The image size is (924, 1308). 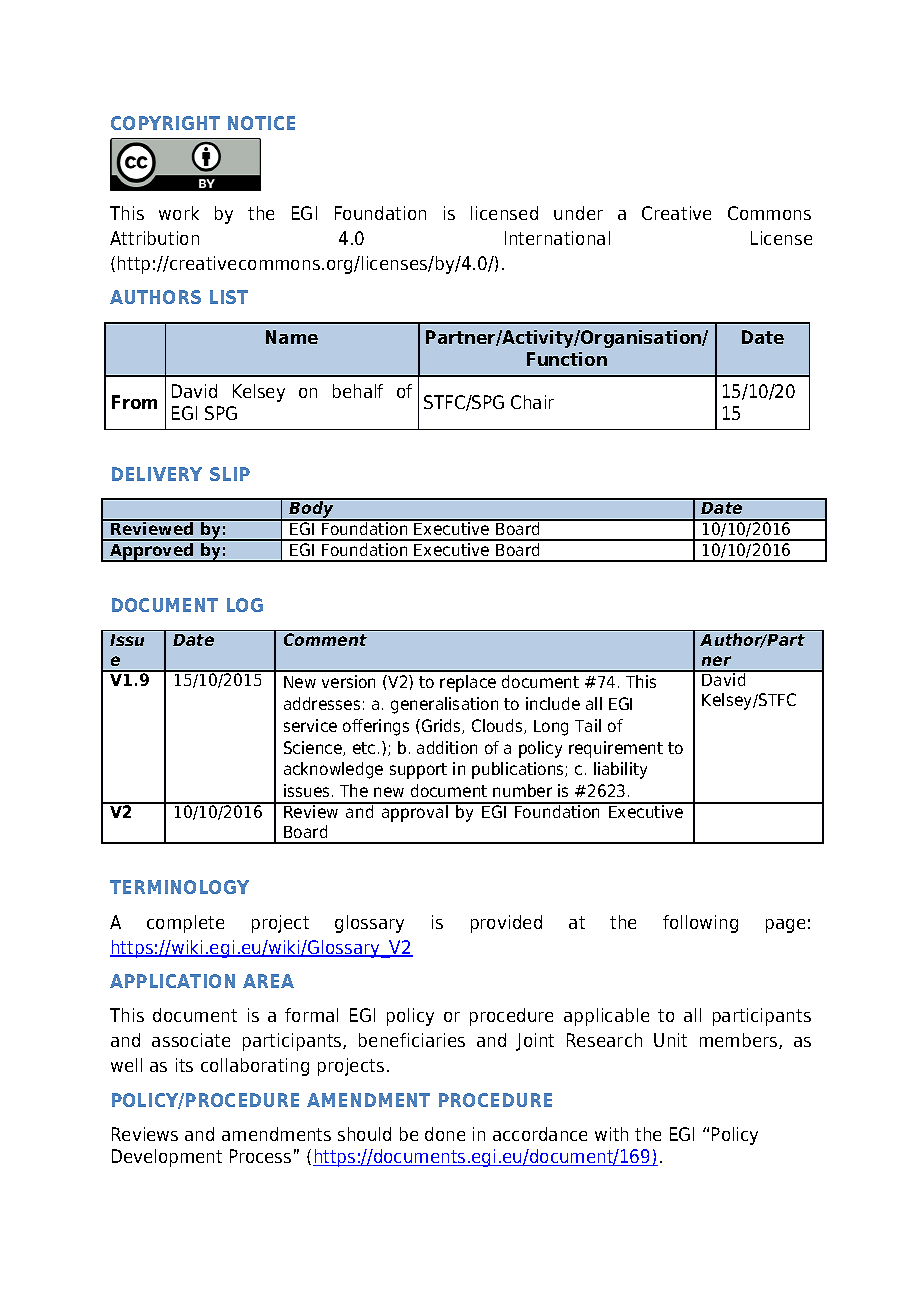 I want to click on under, so click(x=578, y=213).
